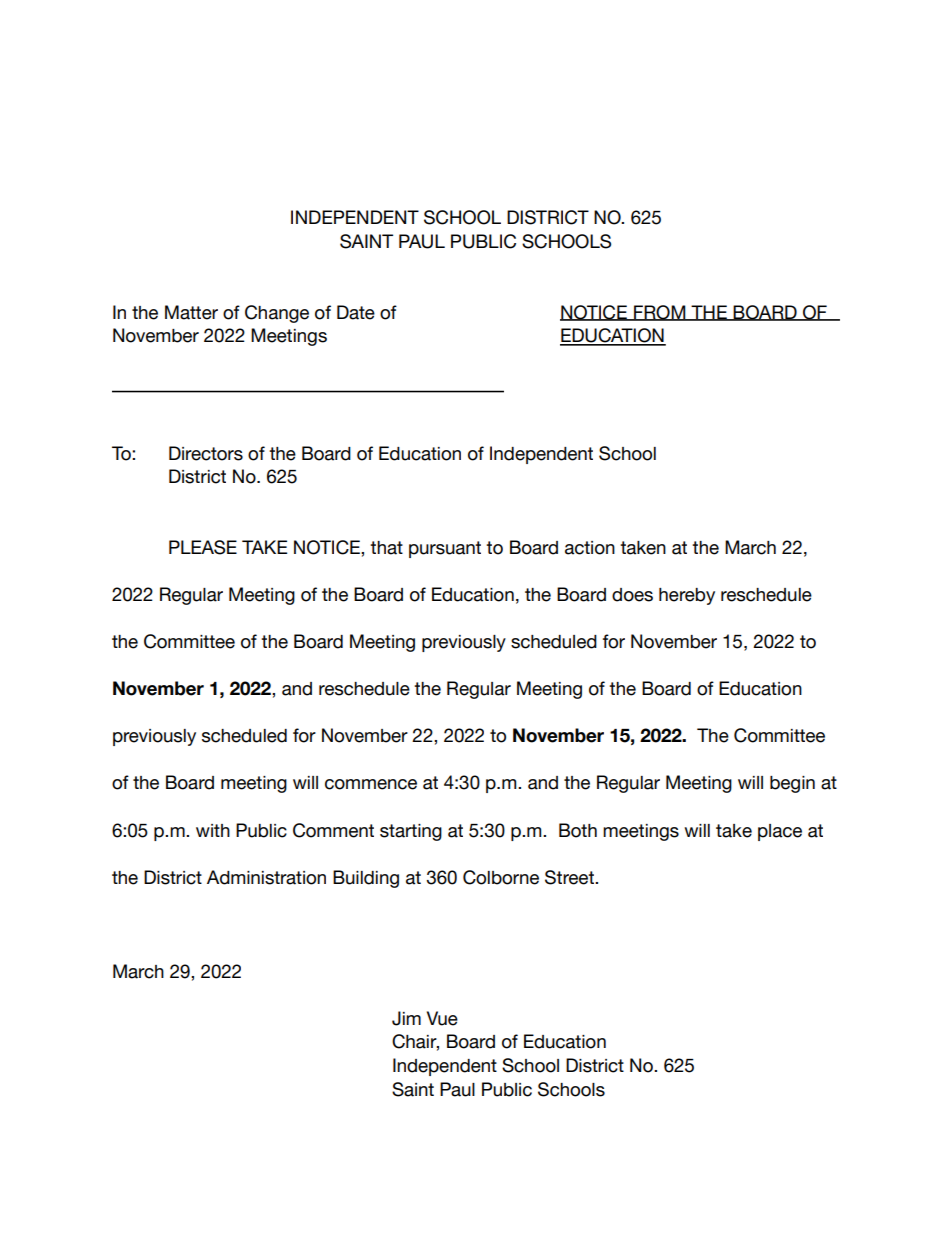 This document has height=1233, width=952. What do you see at coordinates (356, 312) in the document?
I see `Date` at bounding box center [356, 312].
